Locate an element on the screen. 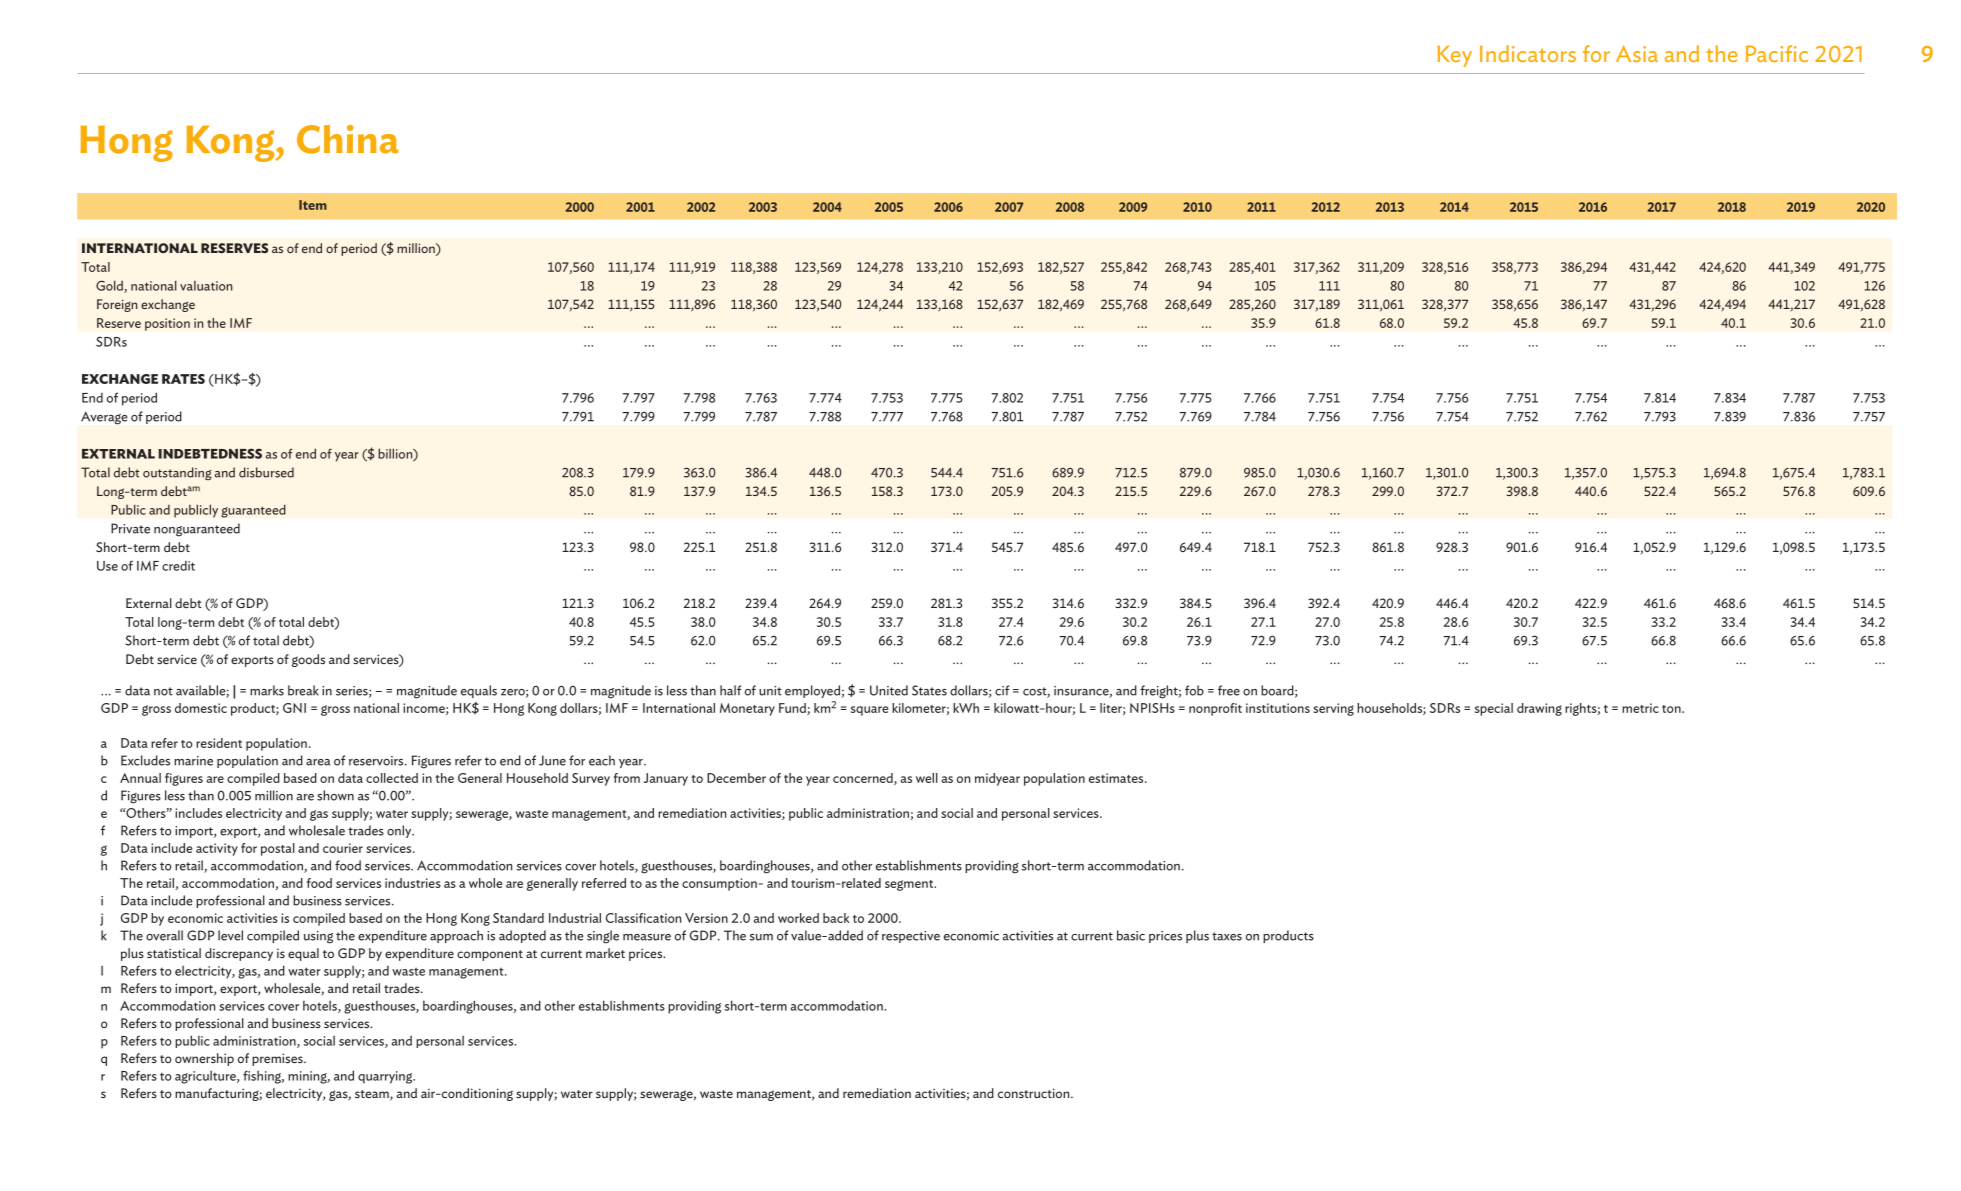 This screenshot has width=1961, height=1191. metric is located at coordinates (1640, 708).
